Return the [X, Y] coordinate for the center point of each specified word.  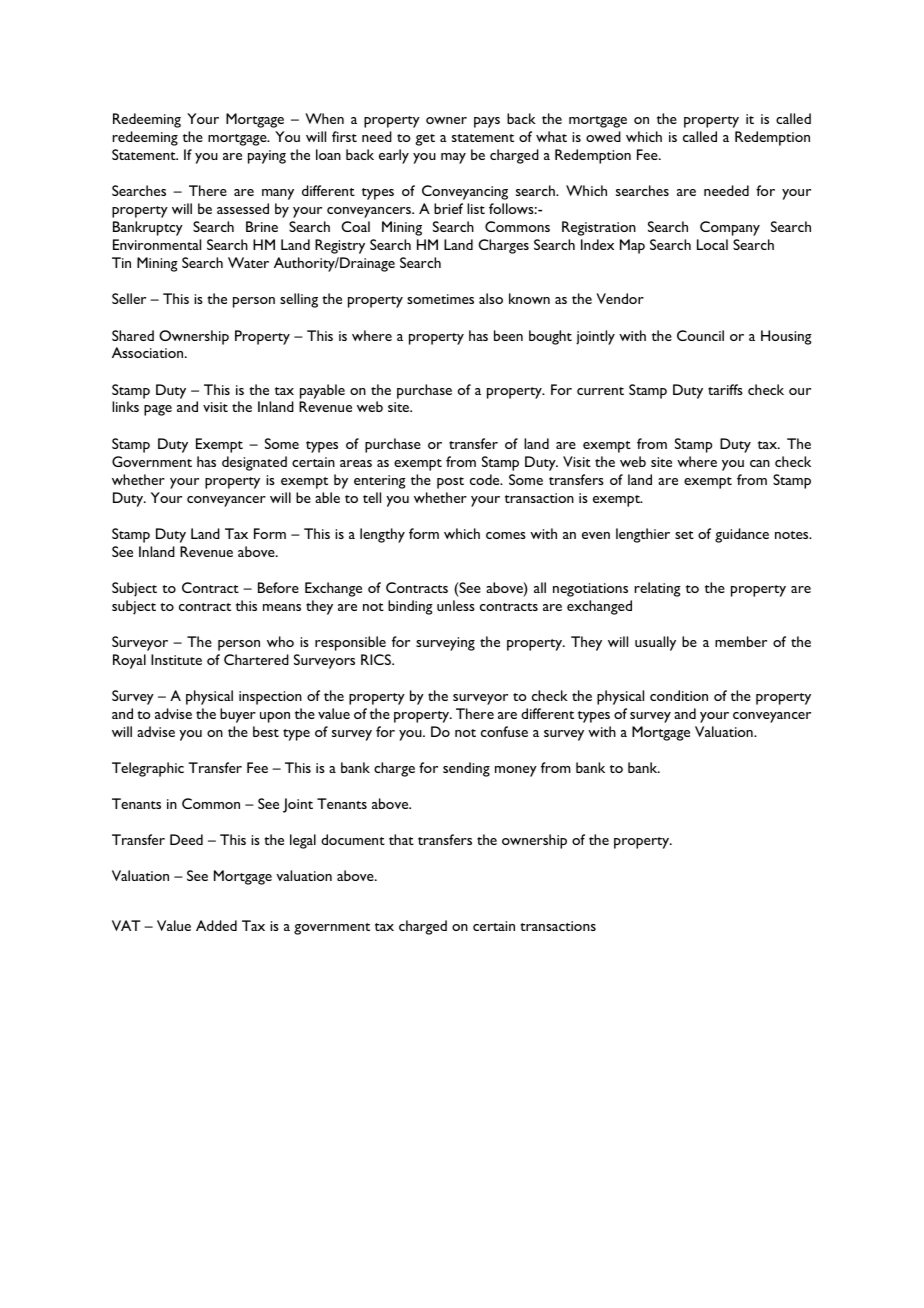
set [684, 535]
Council [700, 335]
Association [149, 352]
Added [216, 925]
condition [679, 695]
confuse [504, 731]
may [453, 158]
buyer [238, 715]
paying [267, 157]
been [508, 335]
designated [254, 463]
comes [506, 535]
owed [603, 136]
